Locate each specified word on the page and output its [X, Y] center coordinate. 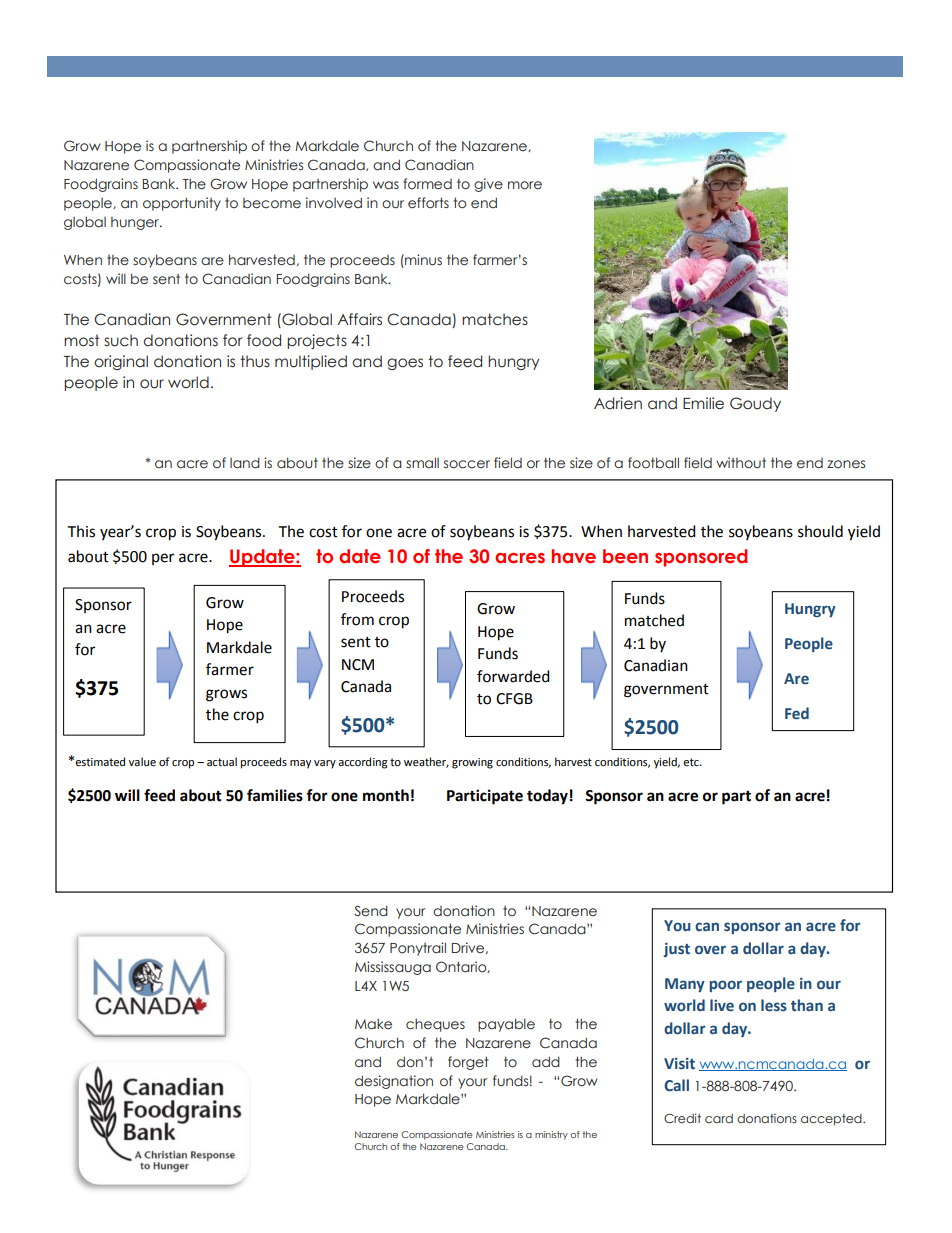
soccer [467, 464]
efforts [428, 202]
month [386, 795]
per [163, 559]
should [820, 531]
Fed [797, 713]
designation [394, 1082]
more [525, 185]
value [142, 762]
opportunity [182, 204]
